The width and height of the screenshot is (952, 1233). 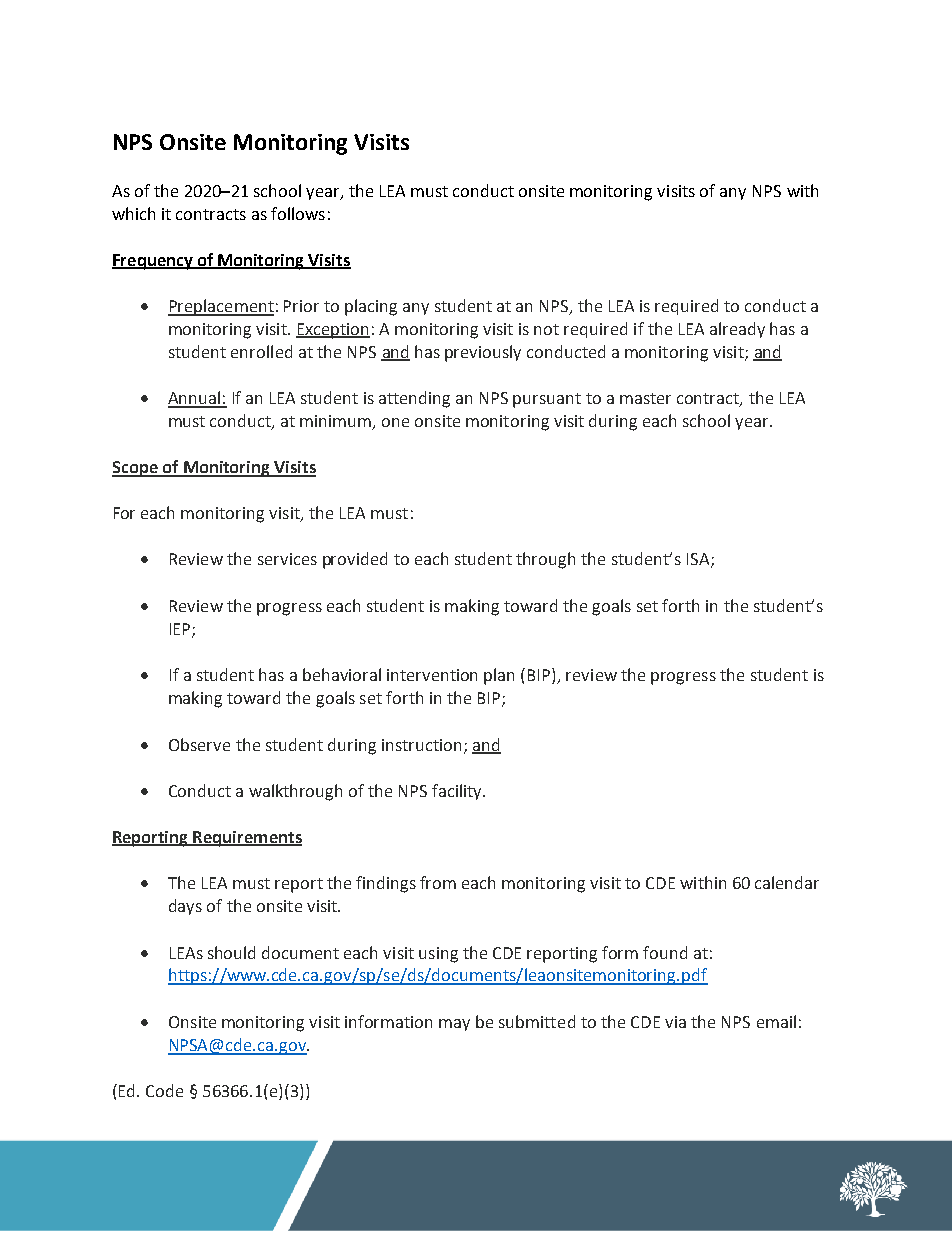 I want to click on already, so click(x=737, y=330).
